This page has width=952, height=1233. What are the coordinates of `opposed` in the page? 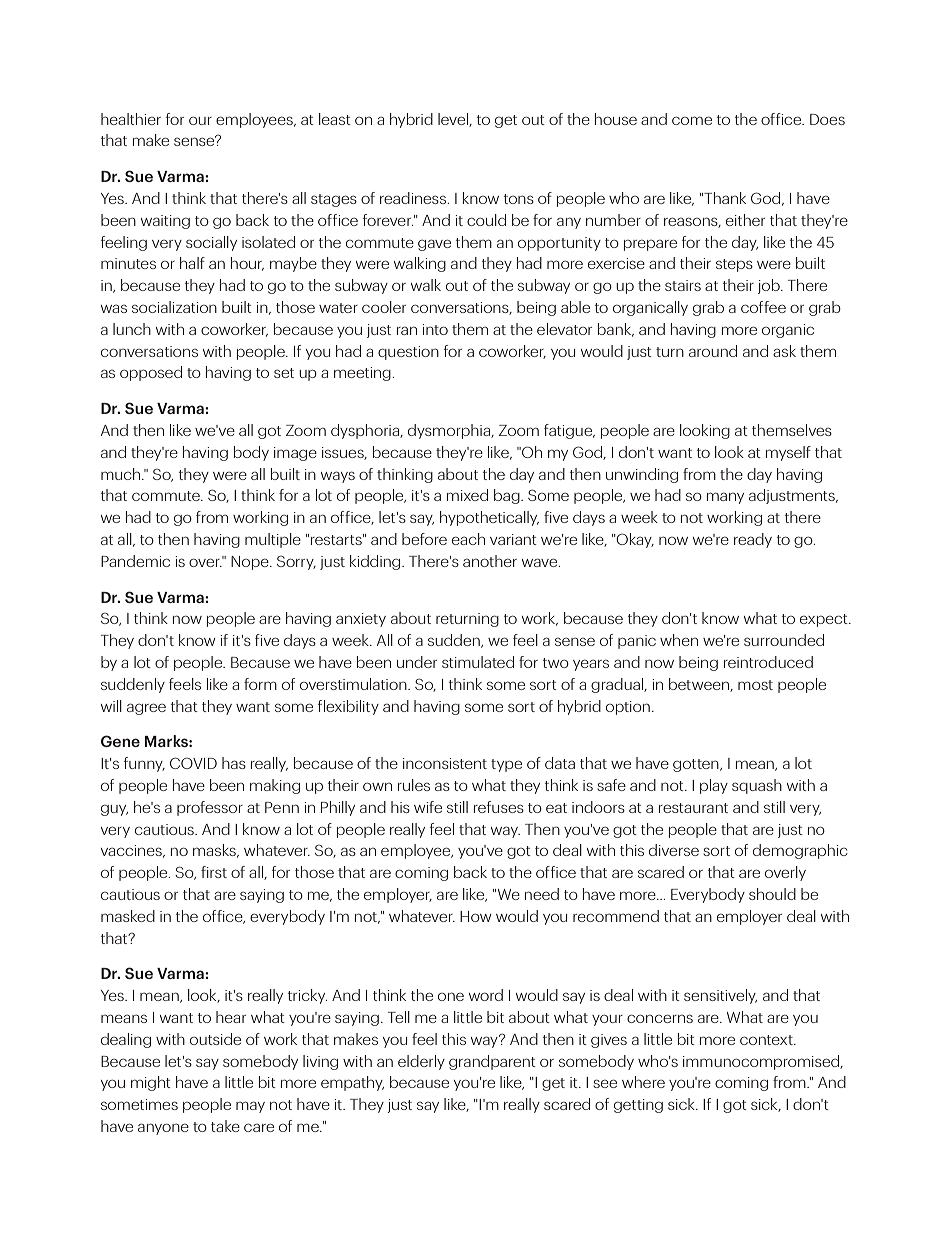 It's located at (151, 373).
